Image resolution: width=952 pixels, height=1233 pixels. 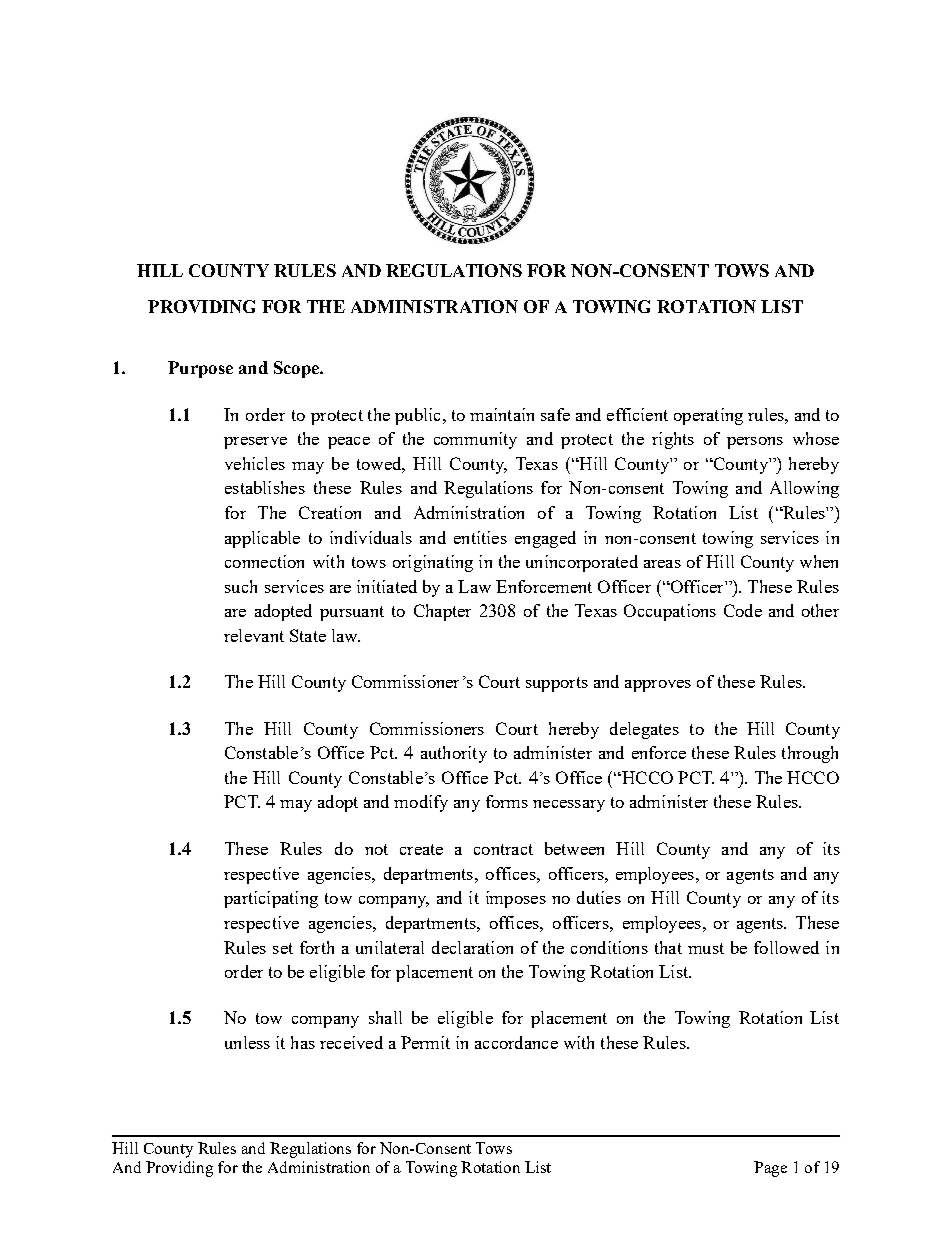 I want to click on unless, so click(x=247, y=1042).
